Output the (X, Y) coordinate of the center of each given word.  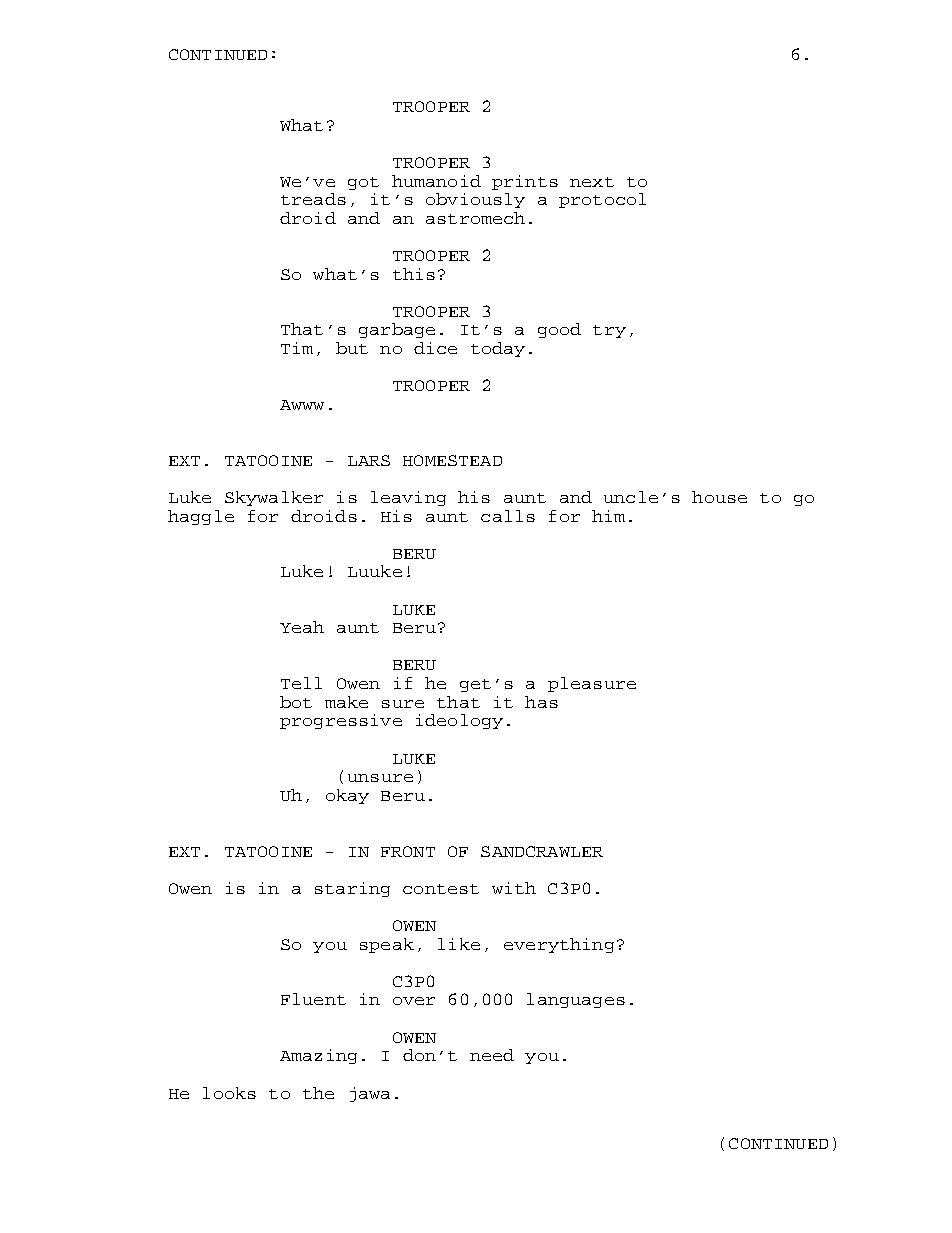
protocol (602, 200)
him (608, 516)
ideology (459, 721)
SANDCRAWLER (542, 851)
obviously (475, 200)
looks (229, 1093)
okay (347, 796)
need (492, 1055)
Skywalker (274, 498)
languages (576, 1000)
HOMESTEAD (452, 460)
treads (313, 199)
